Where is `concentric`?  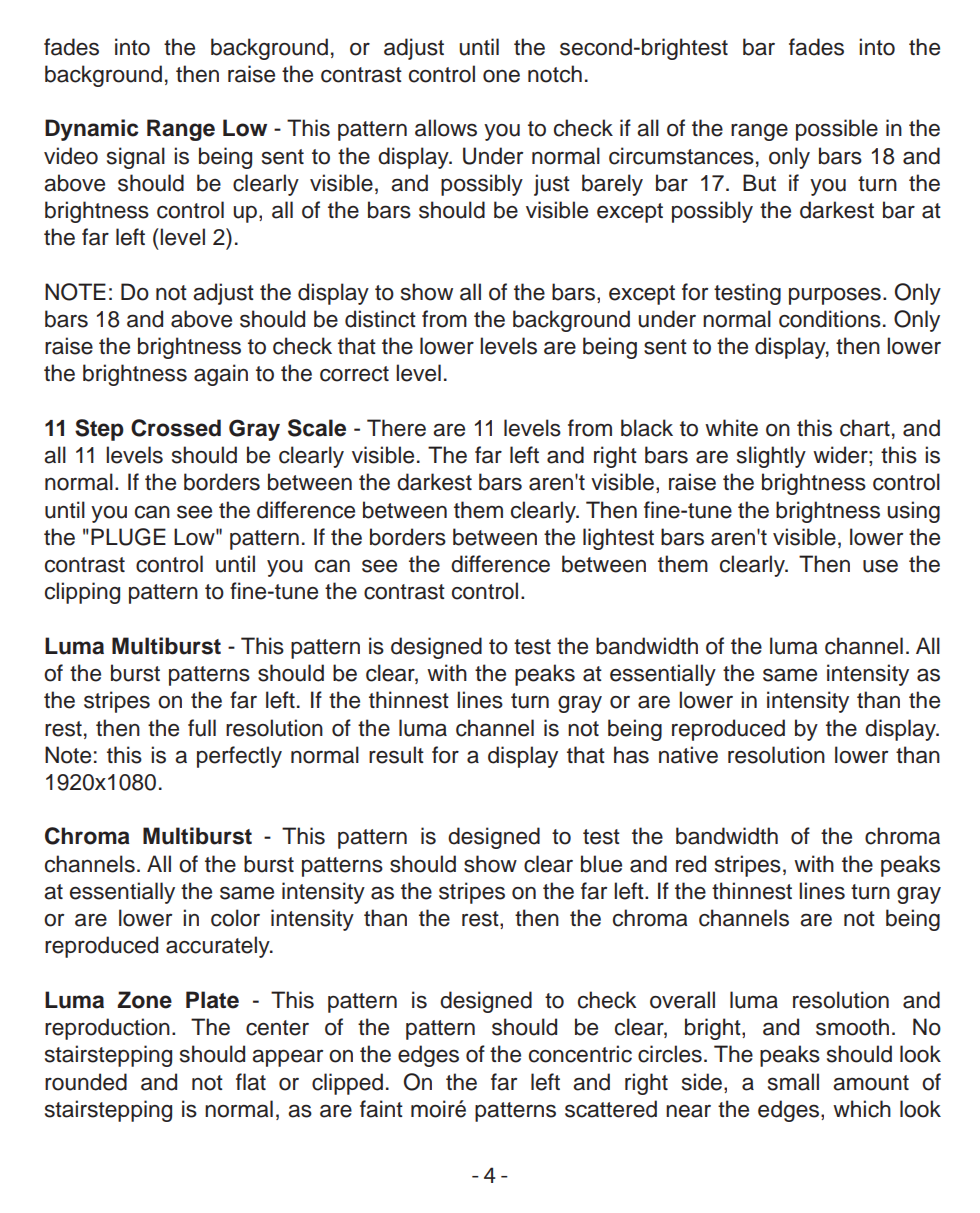
concentric is located at coordinates (580, 1054).
